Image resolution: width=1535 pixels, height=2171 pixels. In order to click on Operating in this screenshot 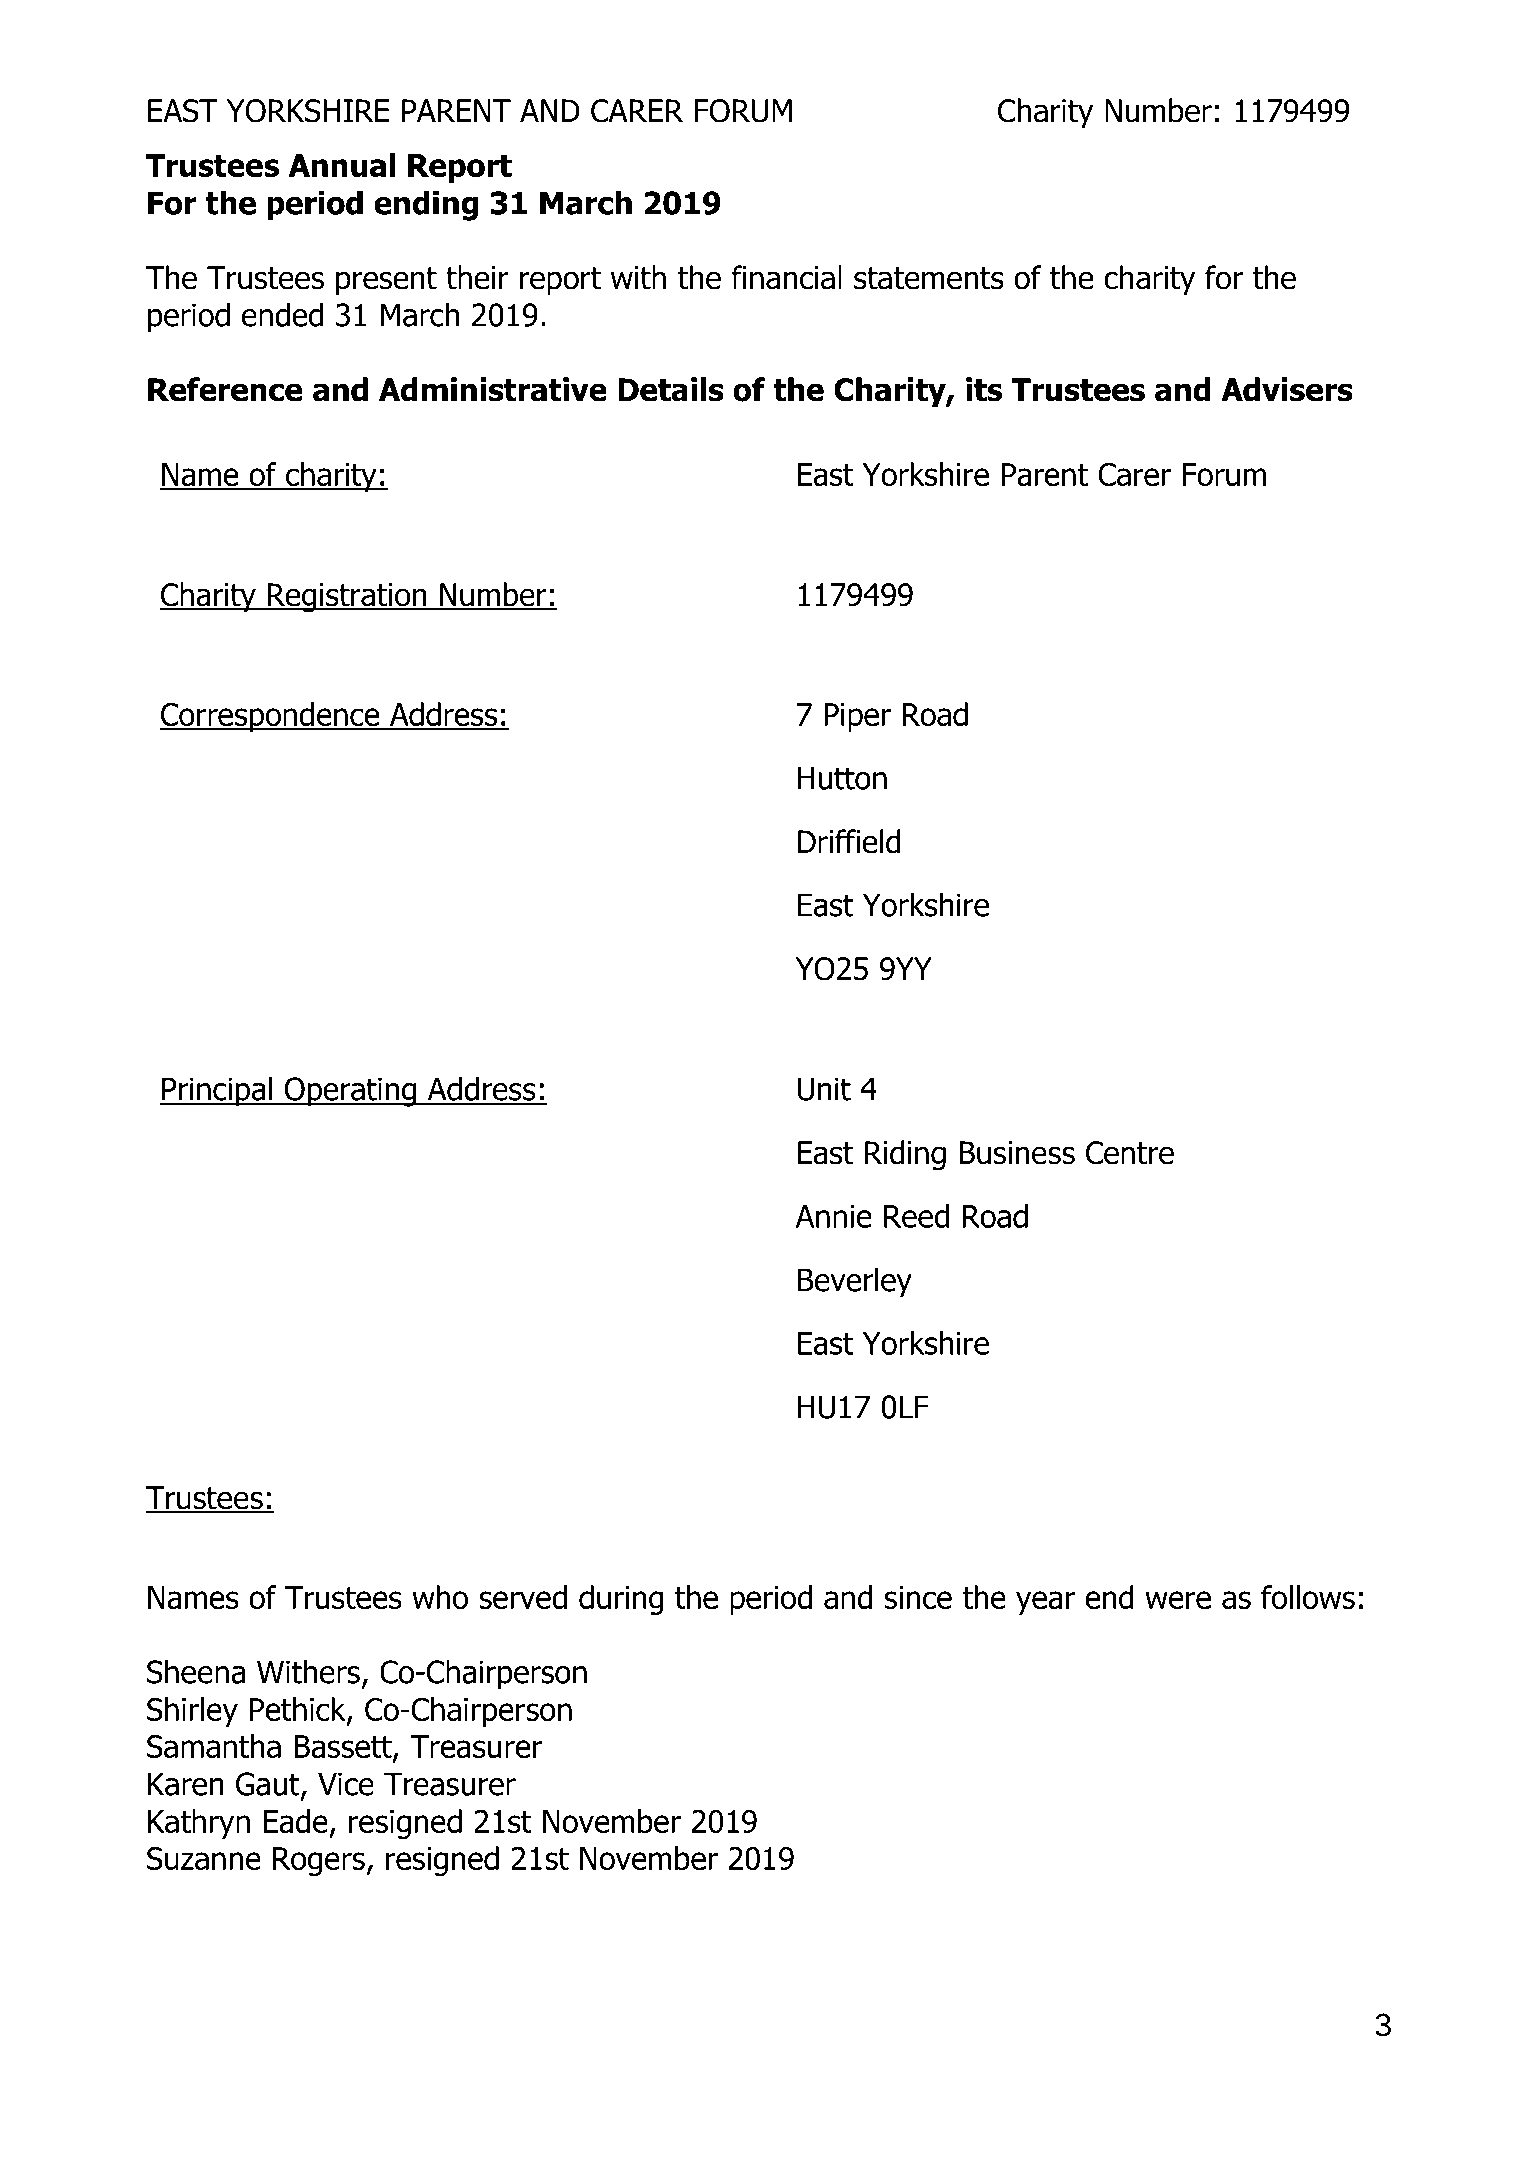, I will do `click(350, 1092)`.
